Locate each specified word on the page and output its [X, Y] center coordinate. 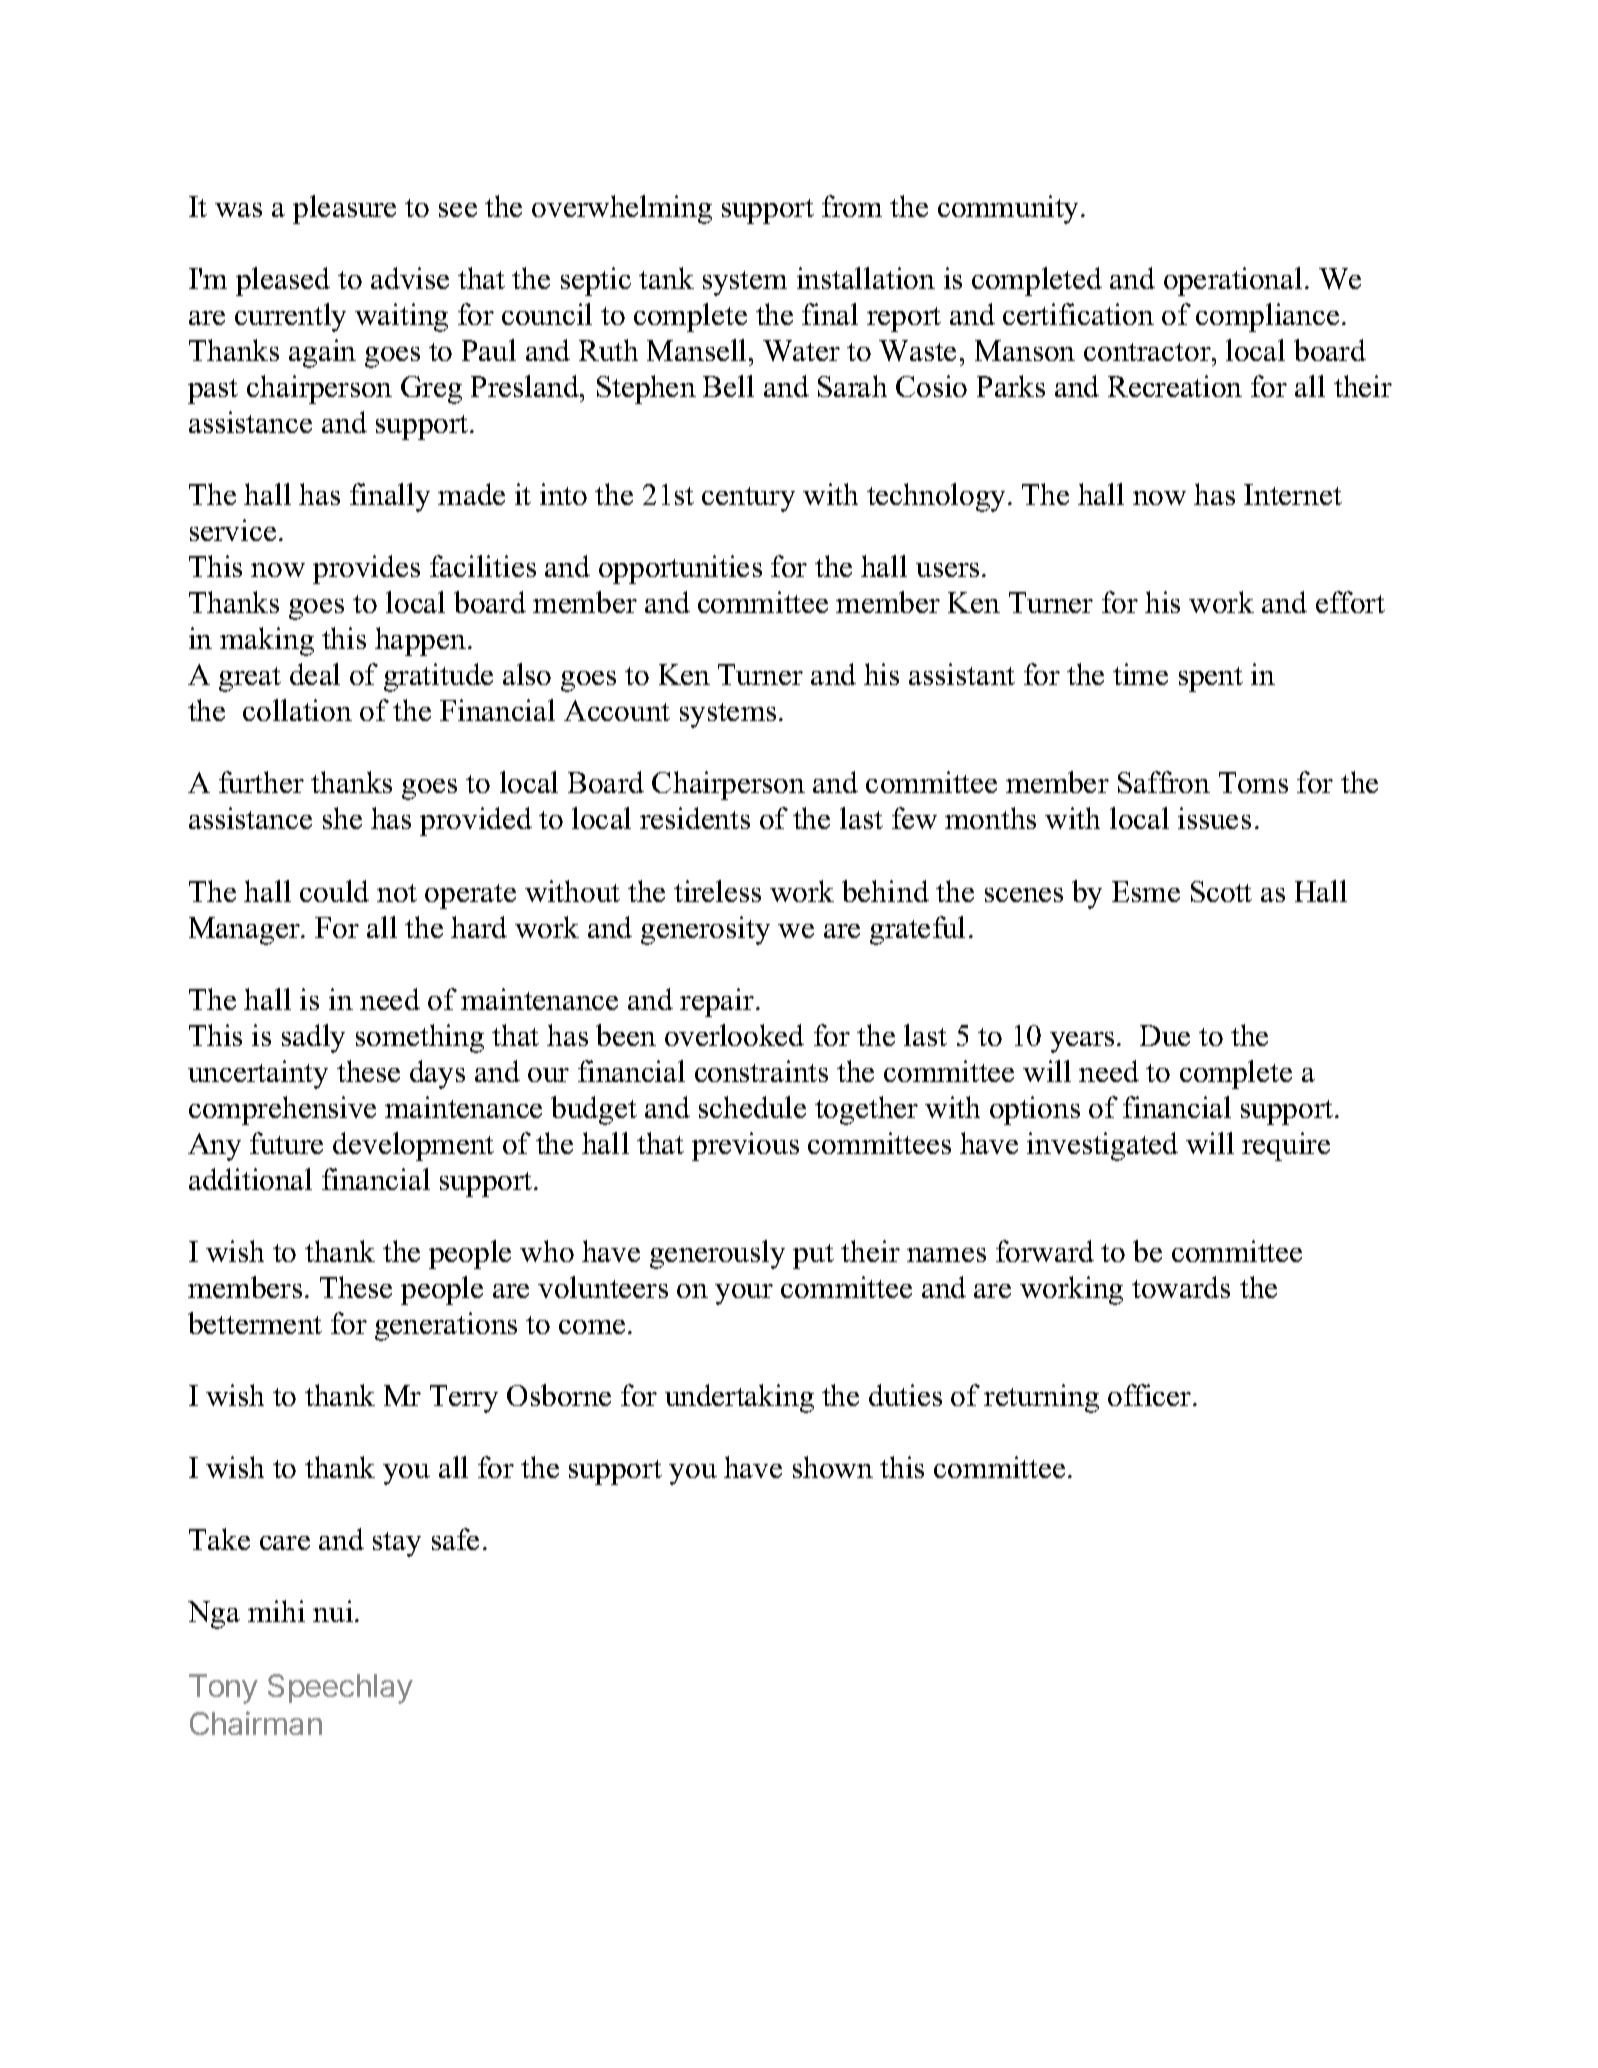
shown [833, 1467]
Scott [1221, 891]
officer [1151, 1395]
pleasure [344, 209]
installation [866, 278]
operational [1233, 281]
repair [717, 1002]
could [334, 891]
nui [334, 1611]
